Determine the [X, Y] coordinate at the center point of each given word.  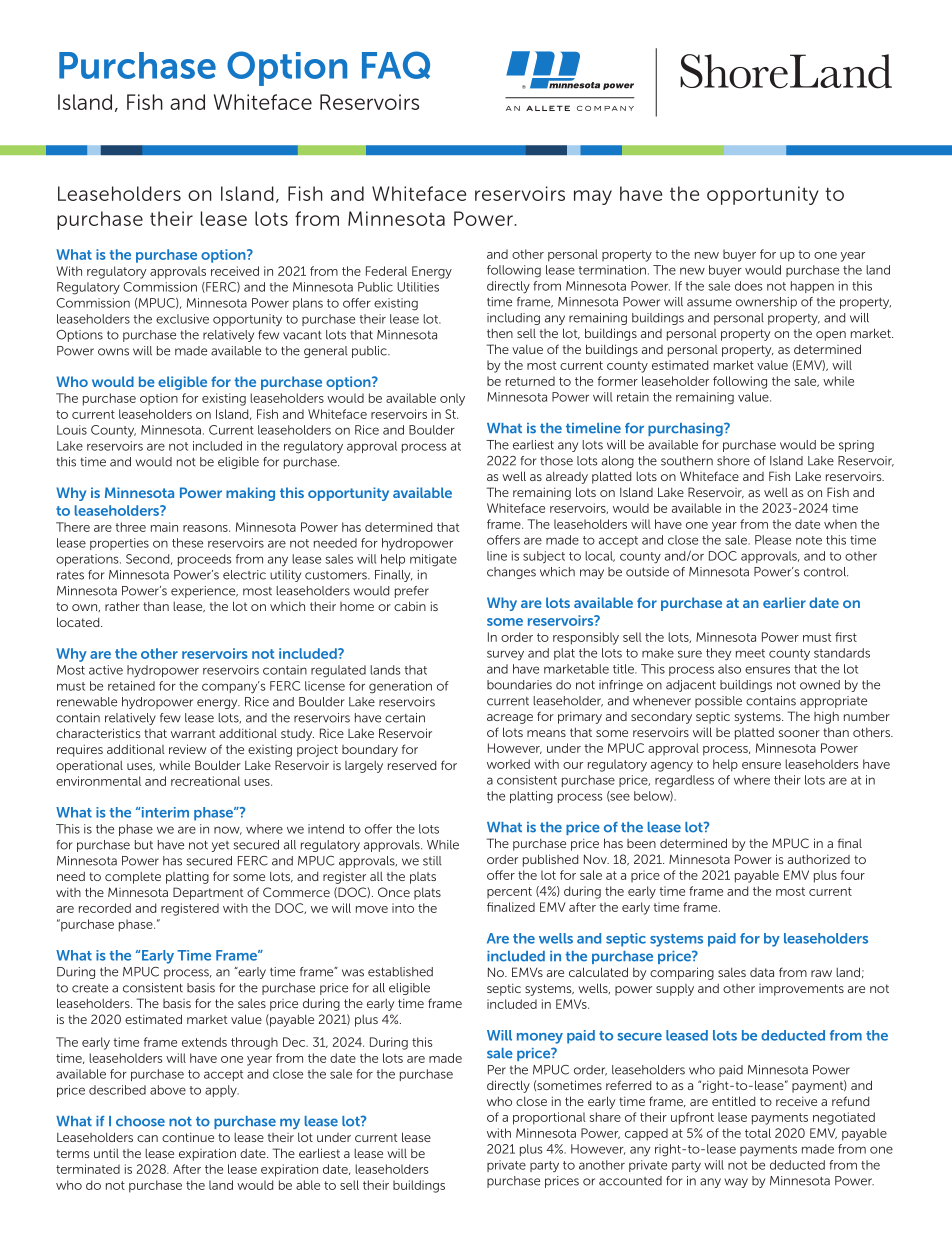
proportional [549, 1118]
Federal [386, 271]
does [748, 286]
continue [188, 1137]
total [758, 1133]
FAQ [396, 65]
